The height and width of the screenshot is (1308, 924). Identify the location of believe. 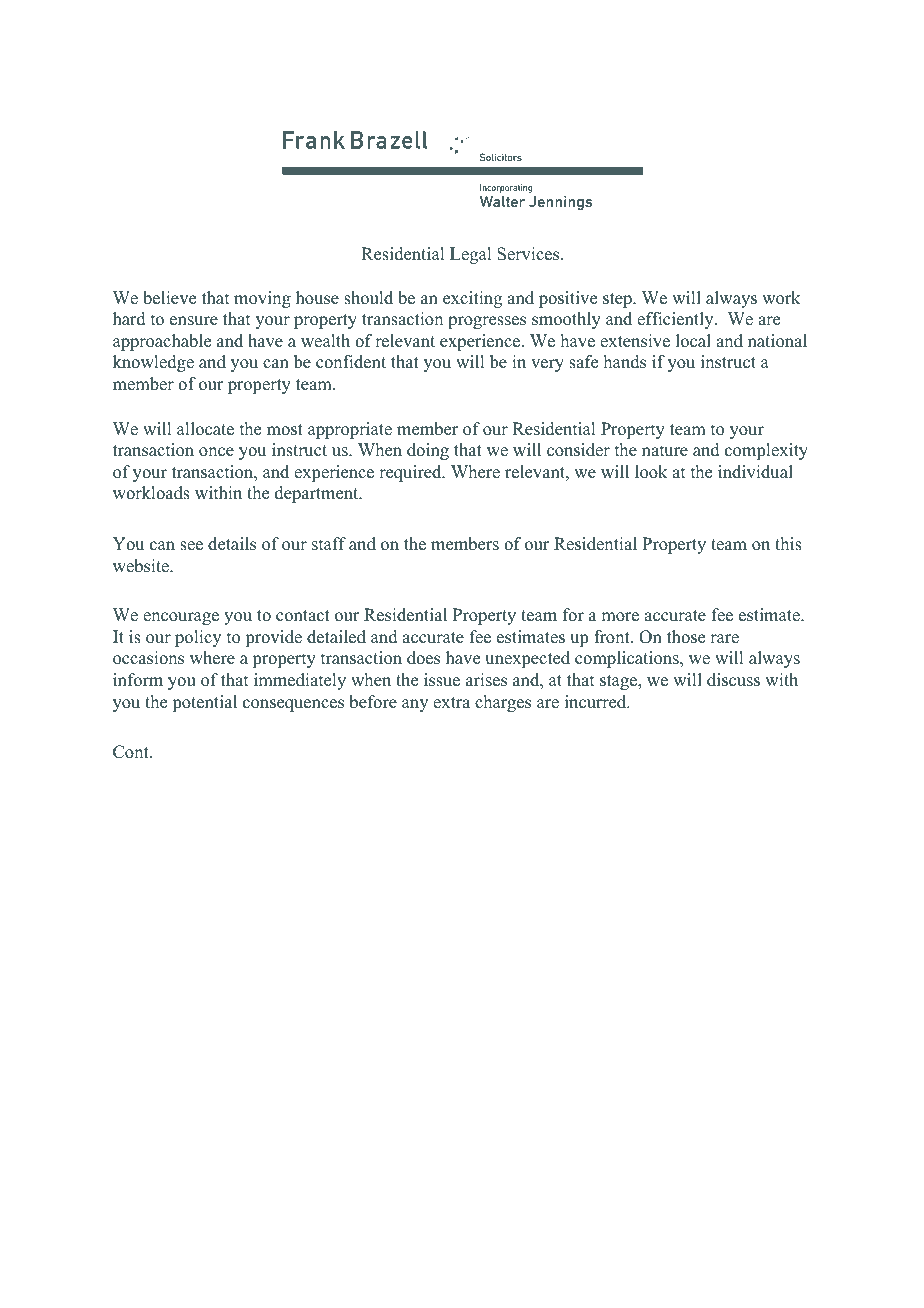
(169, 298).
